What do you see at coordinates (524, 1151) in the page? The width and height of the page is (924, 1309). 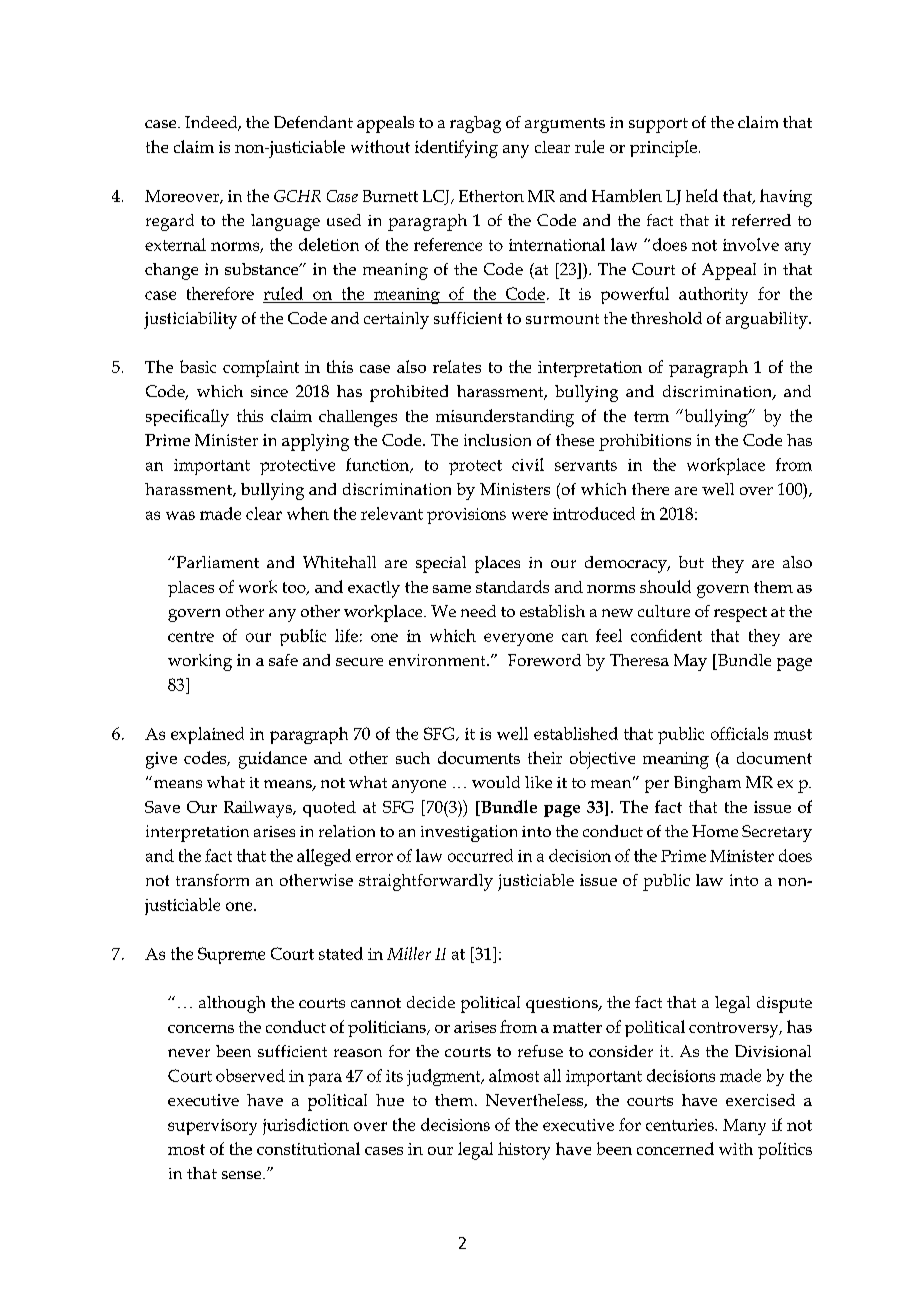 I see `history` at bounding box center [524, 1151].
